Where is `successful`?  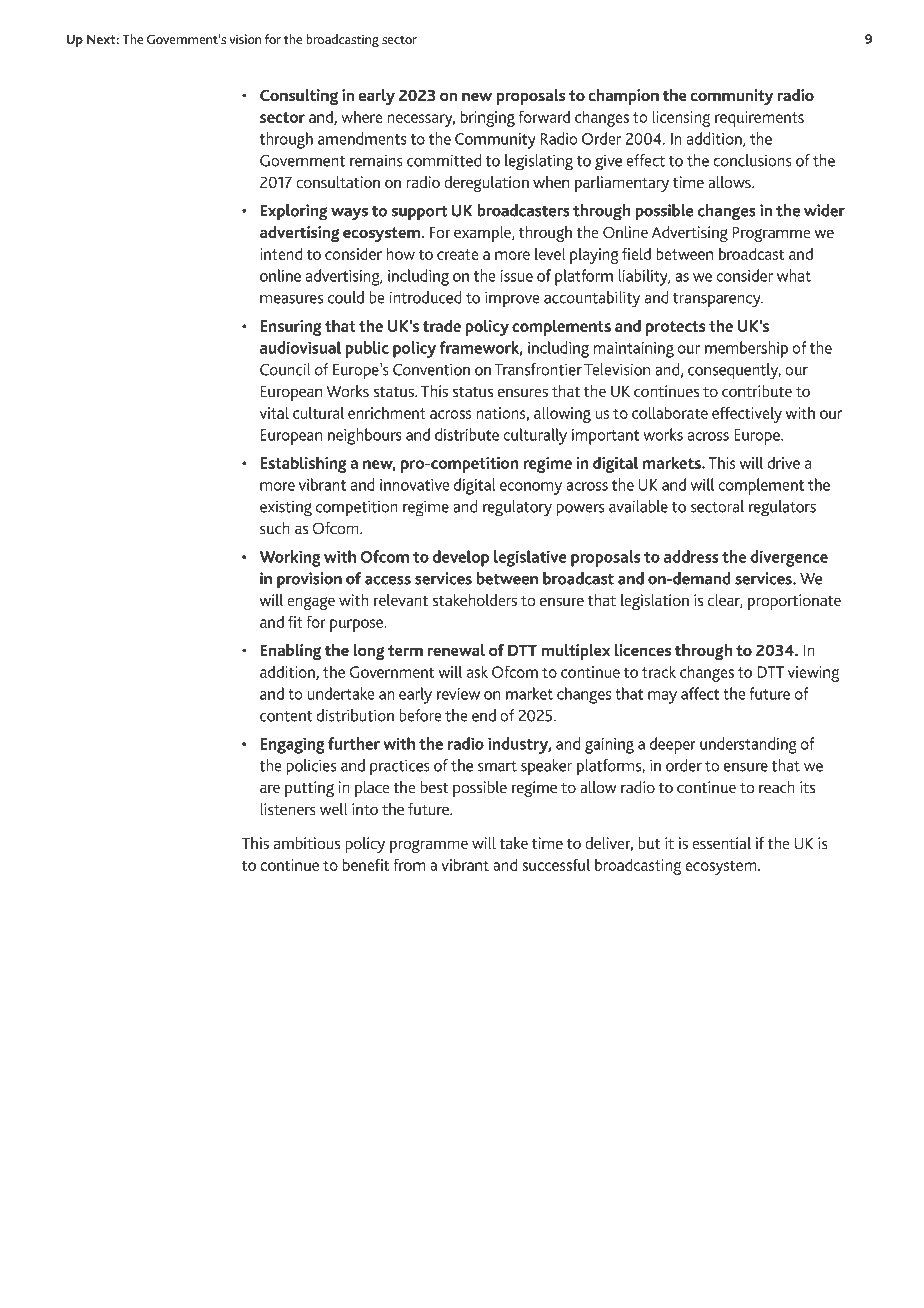 successful is located at coordinates (556, 864).
